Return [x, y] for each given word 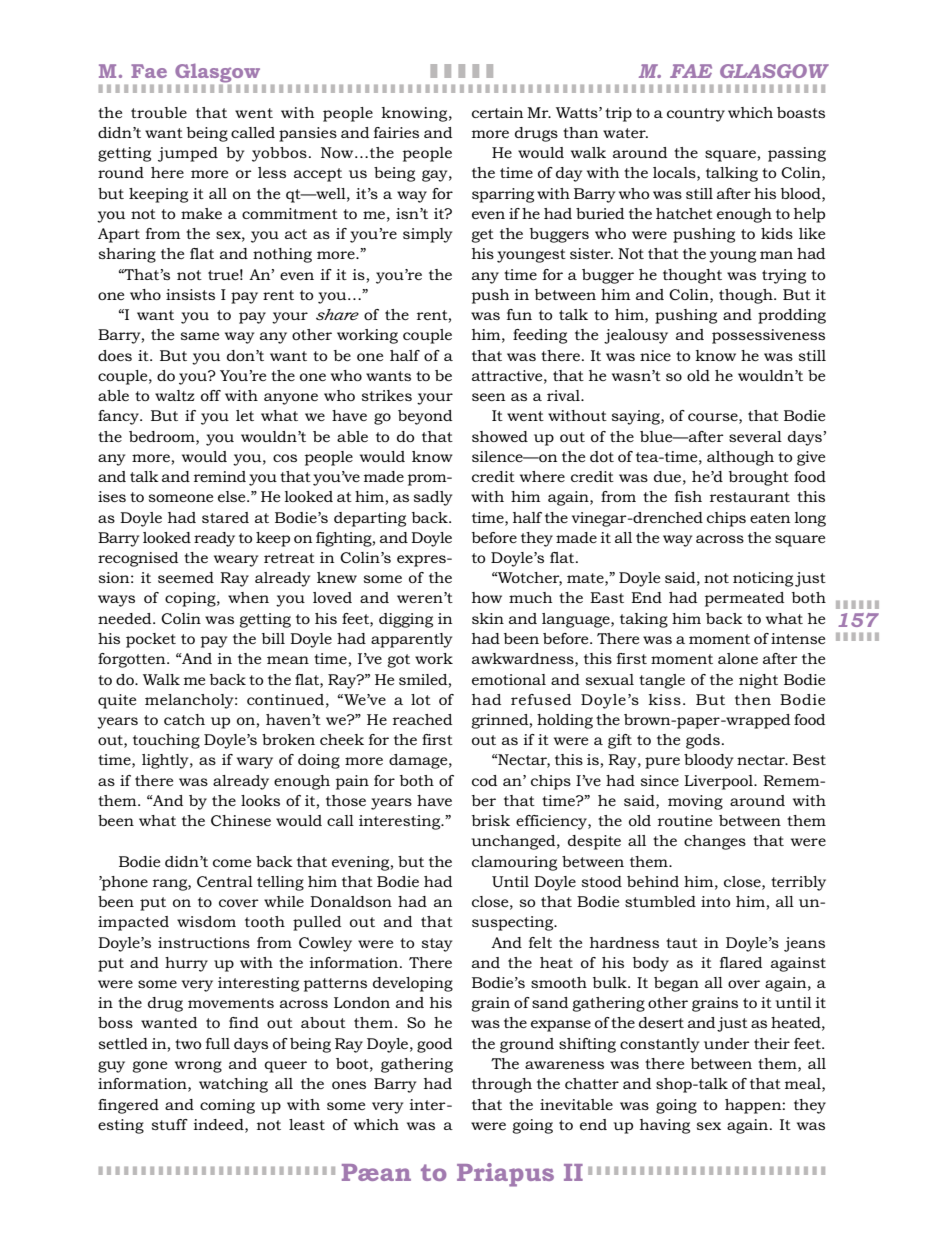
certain [498, 112]
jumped [188, 154]
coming [227, 1106]
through [502, 1085]
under [727, 1043]
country [696, 115]
